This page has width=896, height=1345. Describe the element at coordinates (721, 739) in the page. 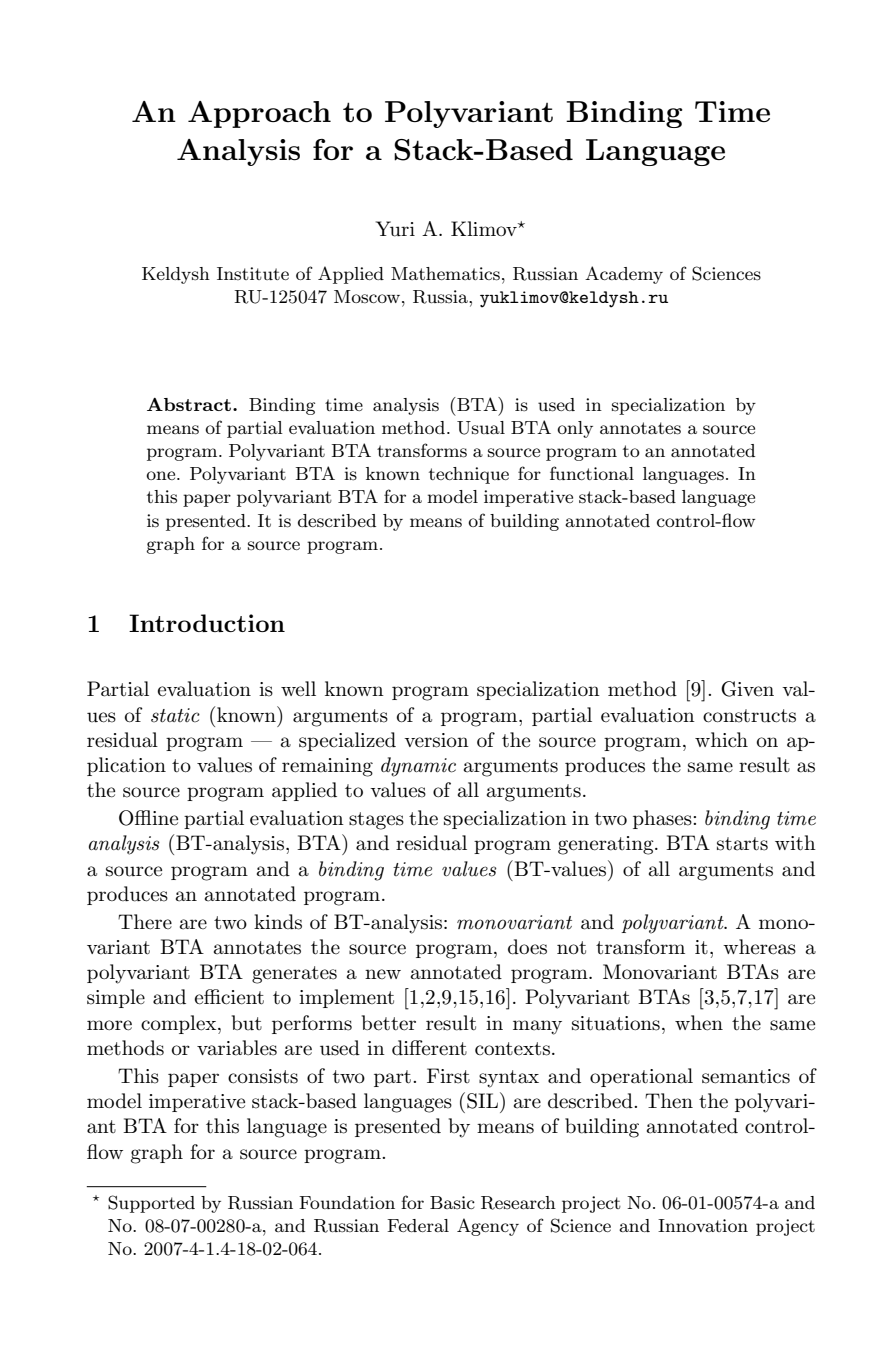

I see `which` at that location.
